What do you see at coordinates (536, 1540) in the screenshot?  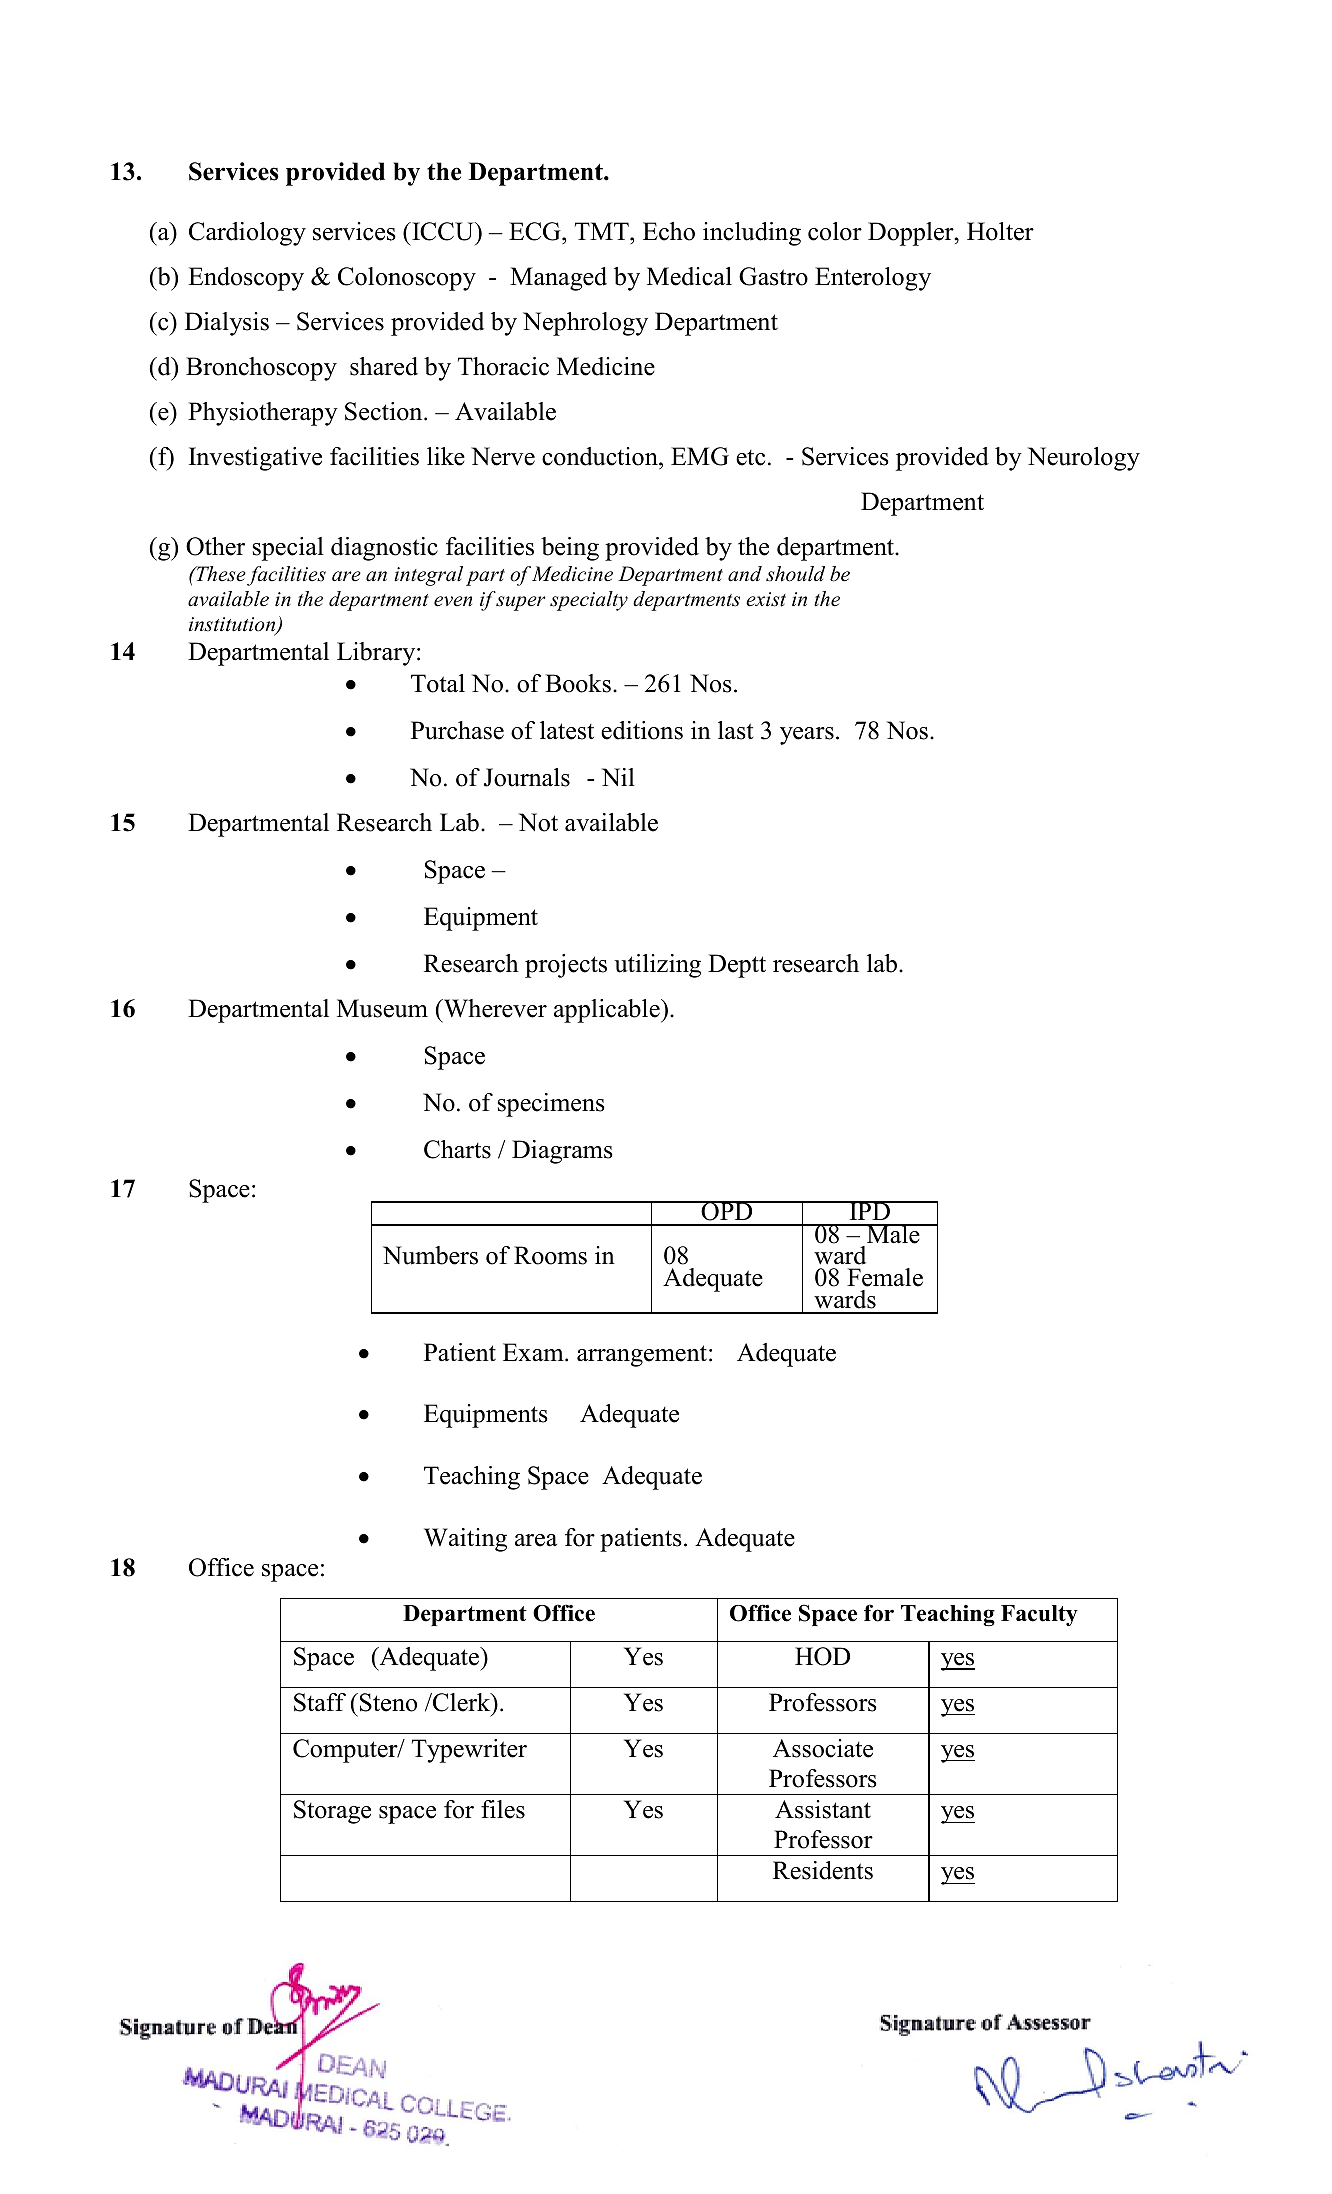 I see `area` at bounding box center [536, 1540].
